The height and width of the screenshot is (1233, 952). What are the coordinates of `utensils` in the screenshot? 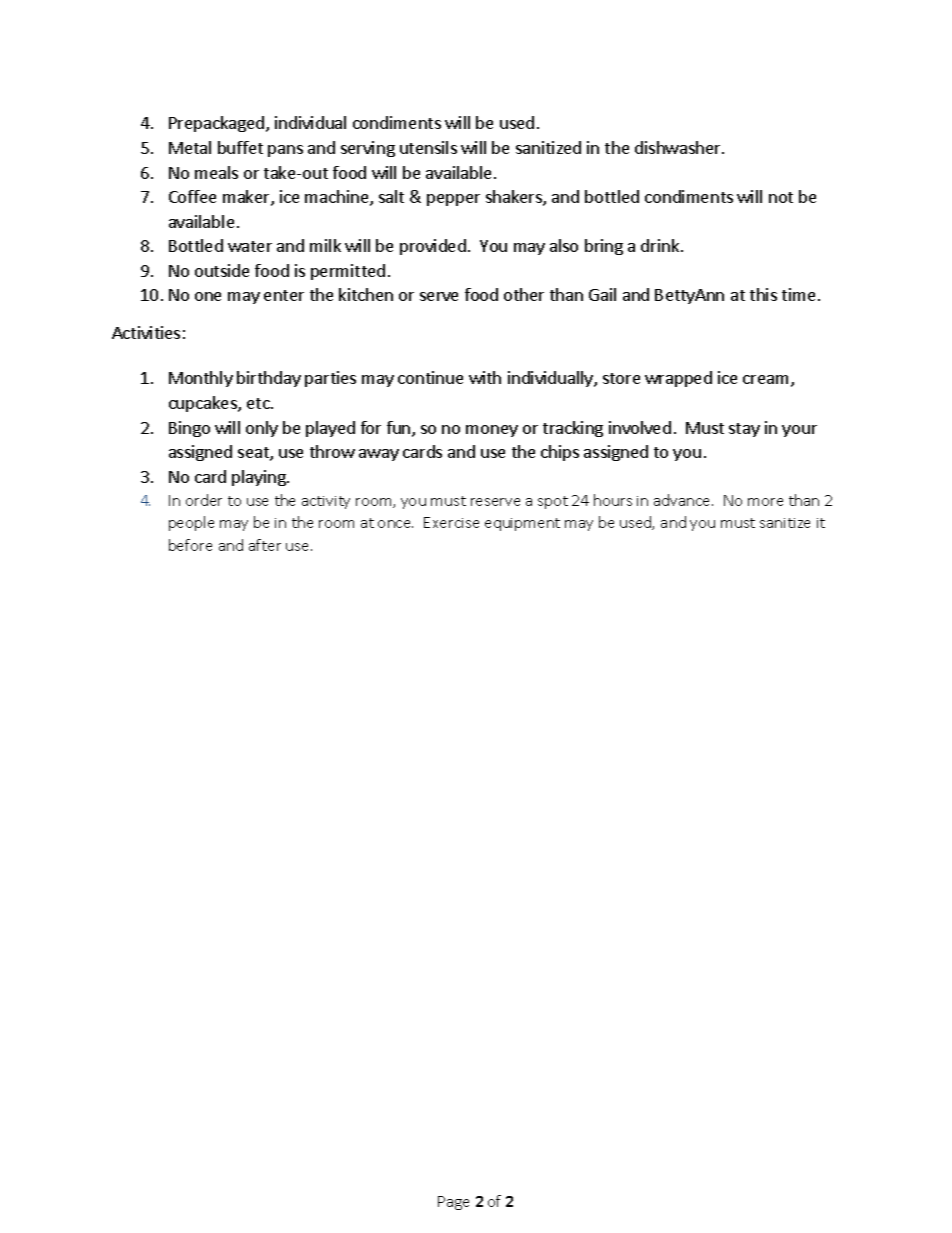 It's located at (428, 147).
